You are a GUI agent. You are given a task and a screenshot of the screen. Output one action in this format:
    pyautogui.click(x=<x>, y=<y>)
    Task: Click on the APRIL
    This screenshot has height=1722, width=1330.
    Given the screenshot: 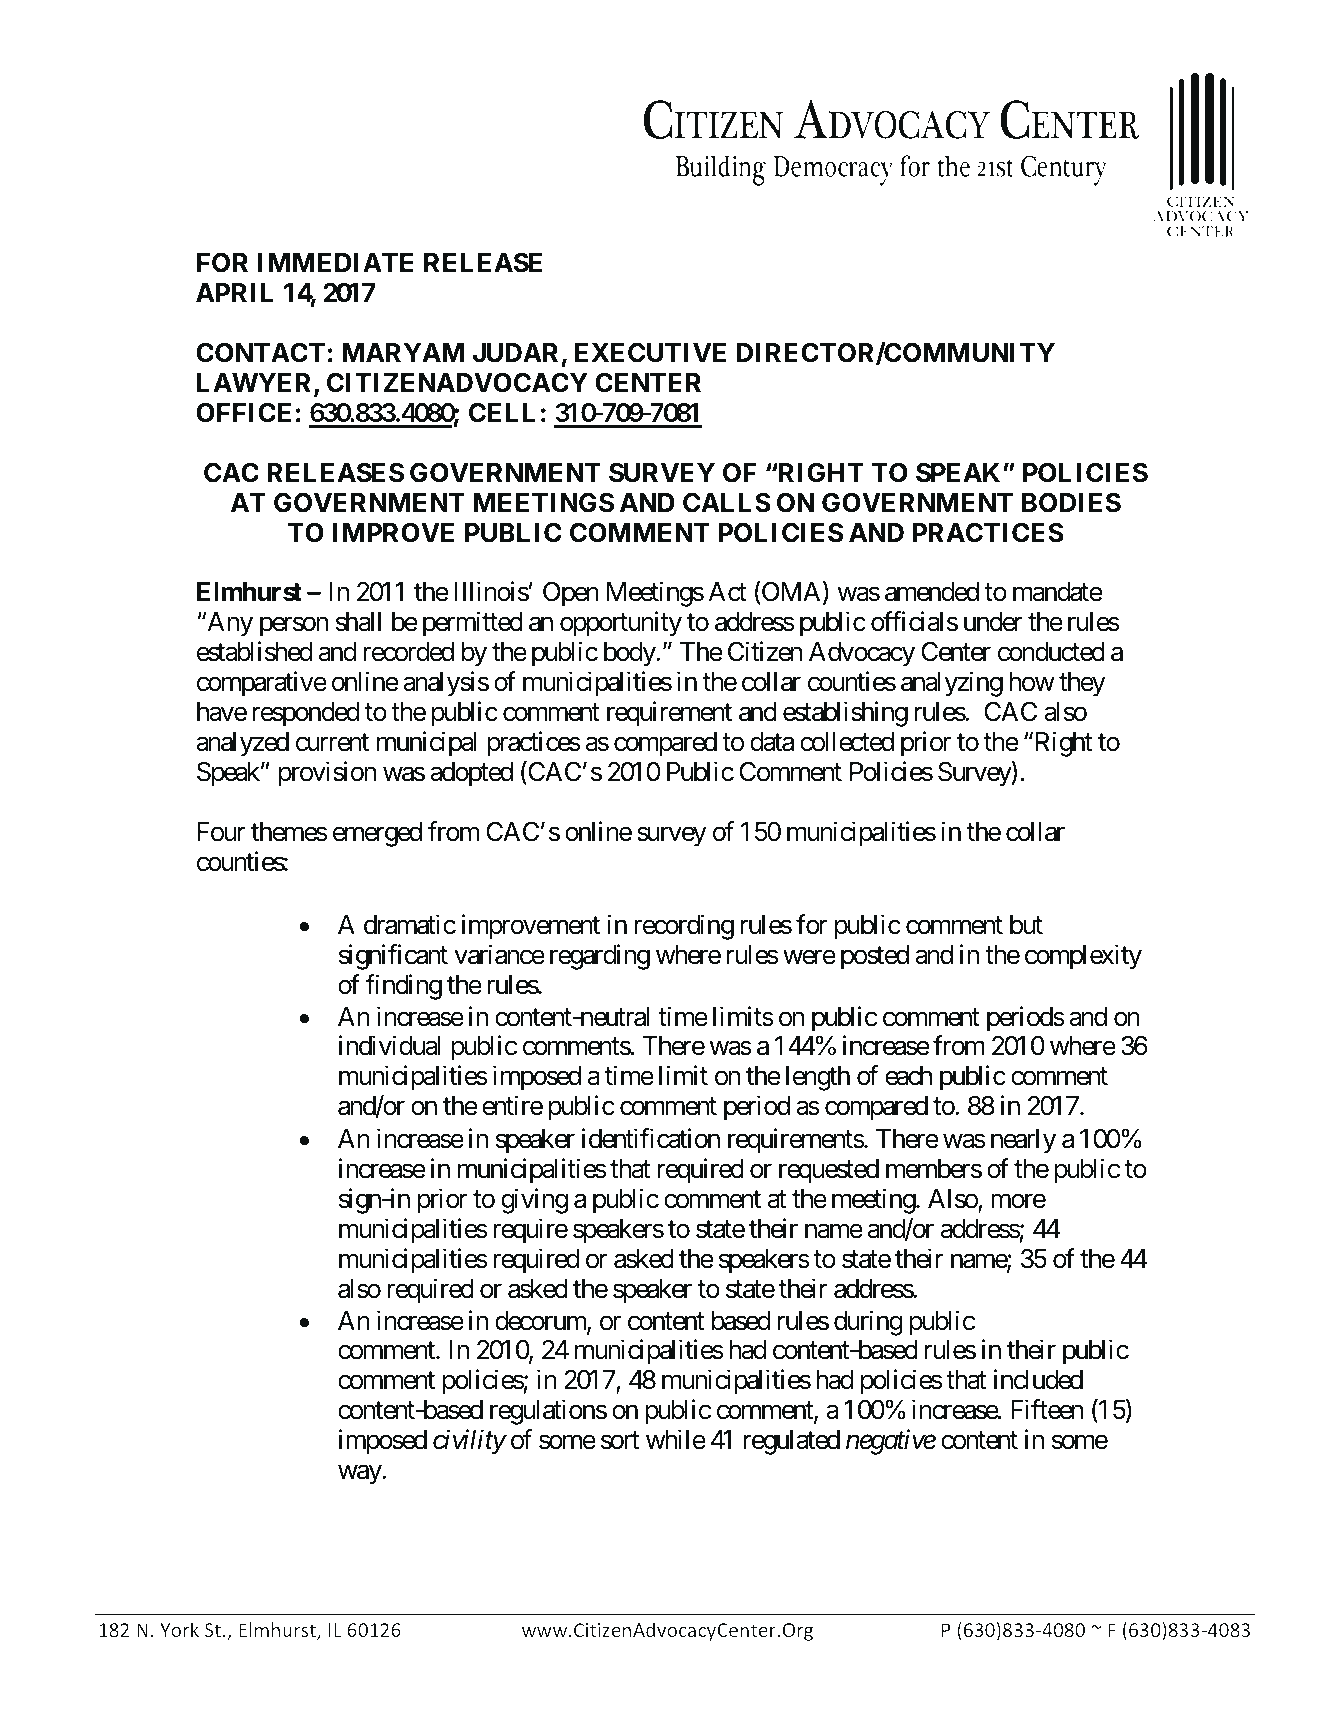 What is the action you would take?
    pyautogui.click(x=234, y=292)
